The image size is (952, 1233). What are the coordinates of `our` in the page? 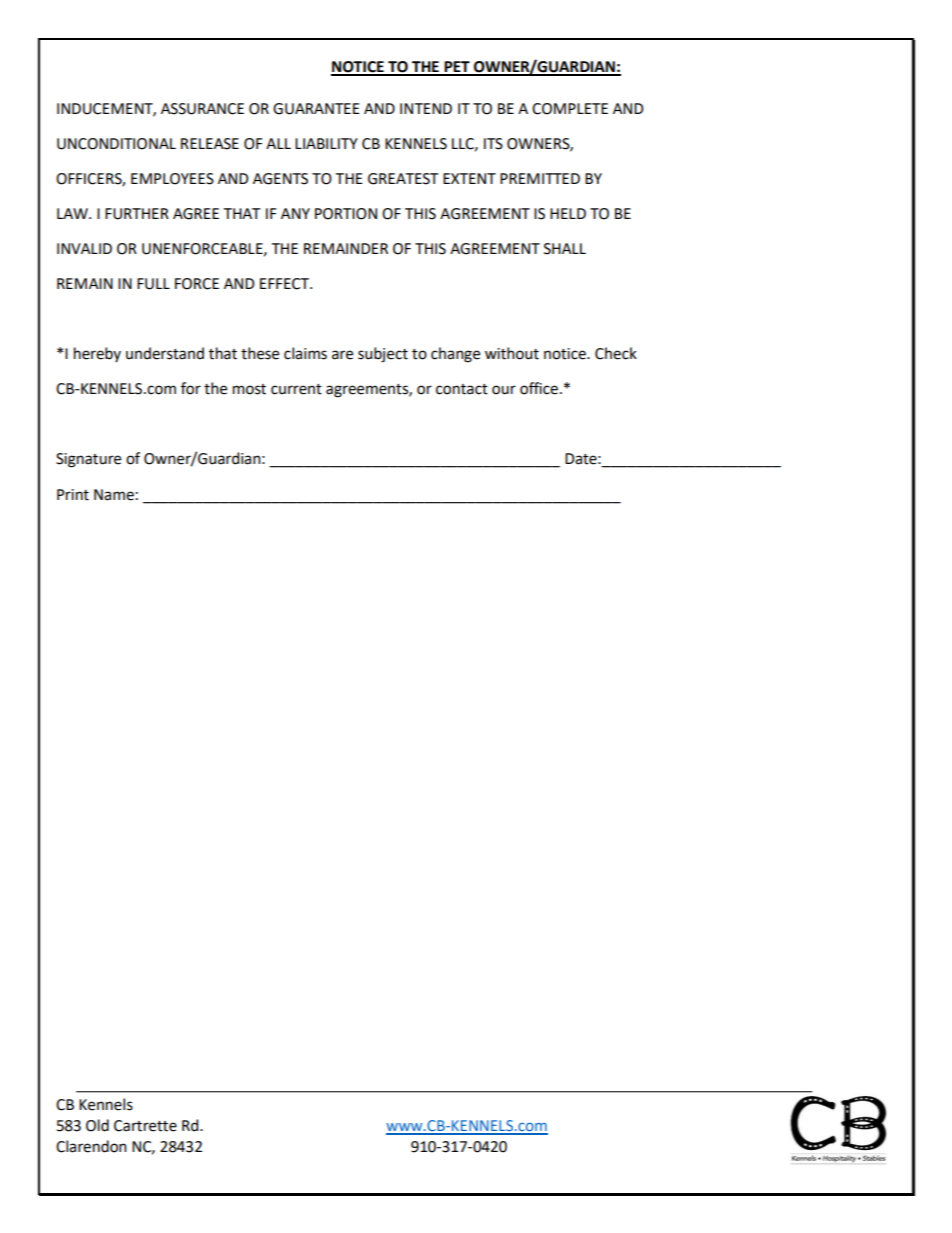 It's located at (504, 390).
